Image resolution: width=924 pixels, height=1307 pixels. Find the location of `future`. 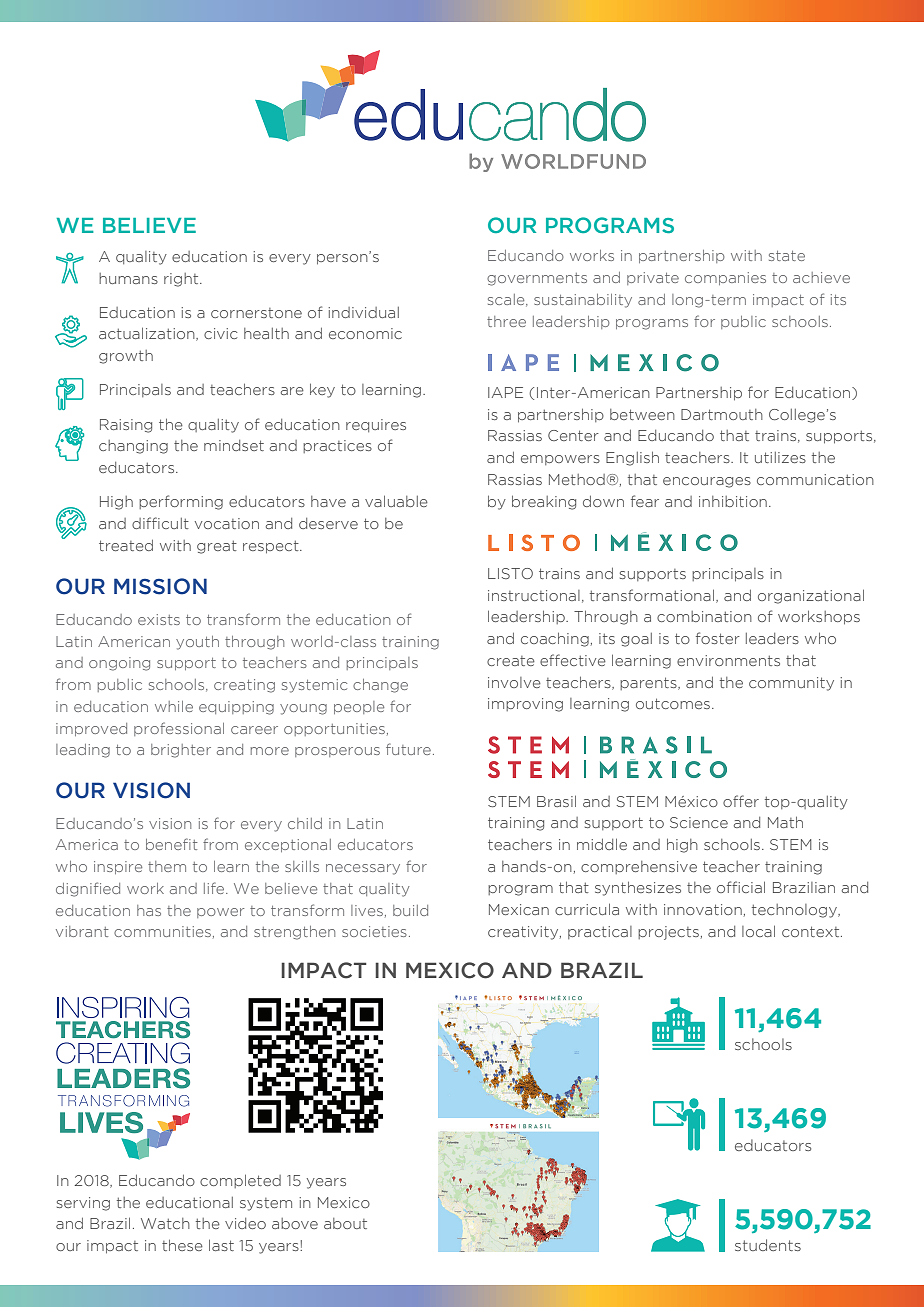

future is located at coordinates (408, 749).
